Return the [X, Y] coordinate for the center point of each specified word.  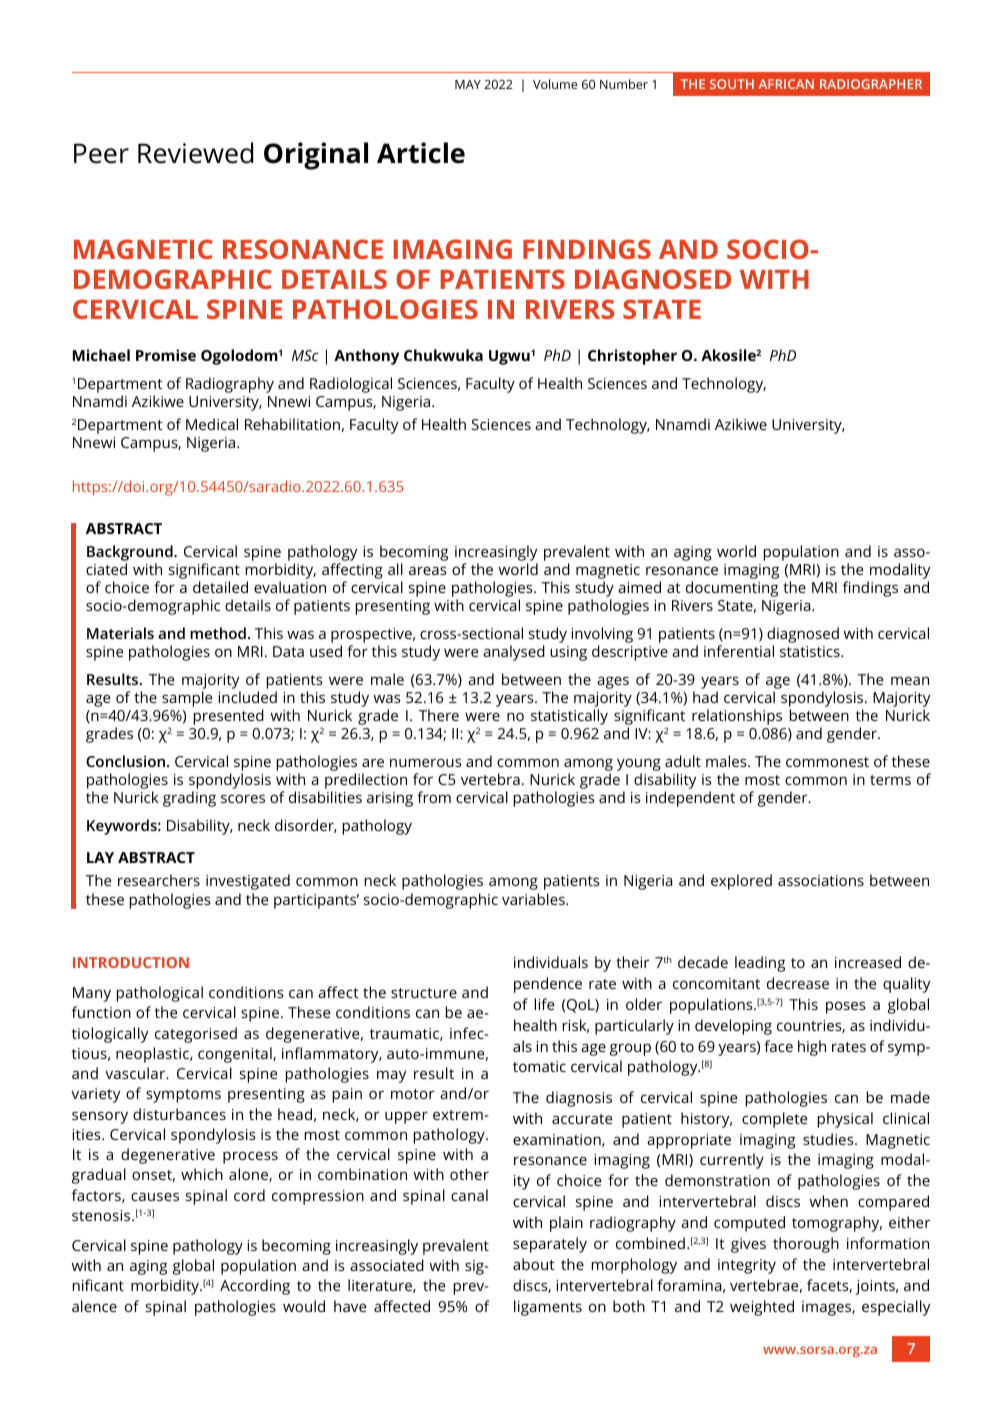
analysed [514, 653]
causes [155, 1196]
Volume [555, 84]
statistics [811, 651]
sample [187, 699]
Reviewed [195, 153]
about [534, 1264]
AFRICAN [786, 84]
